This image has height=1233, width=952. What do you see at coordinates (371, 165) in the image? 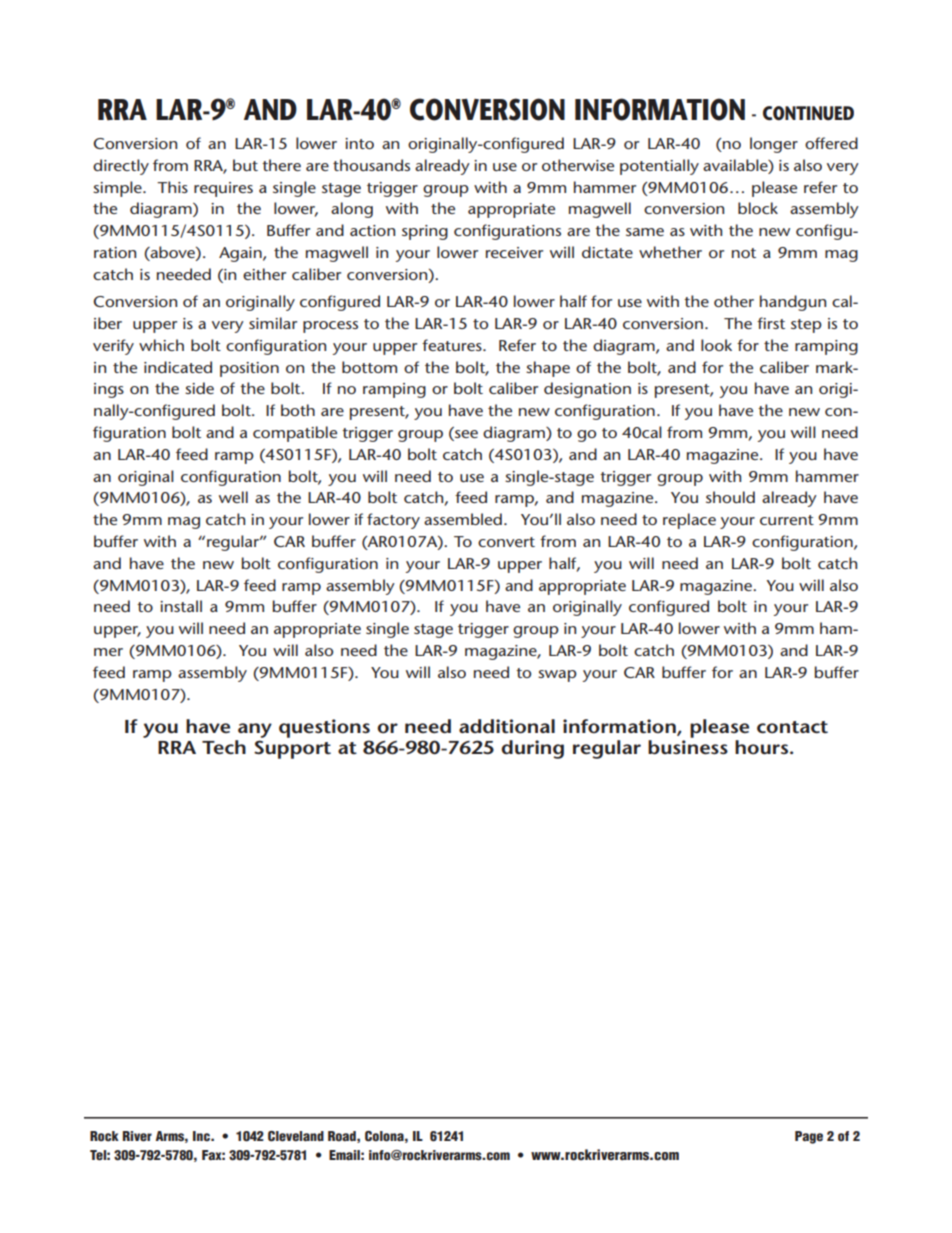
I see `thousands` at bounding box center [371, 165].
